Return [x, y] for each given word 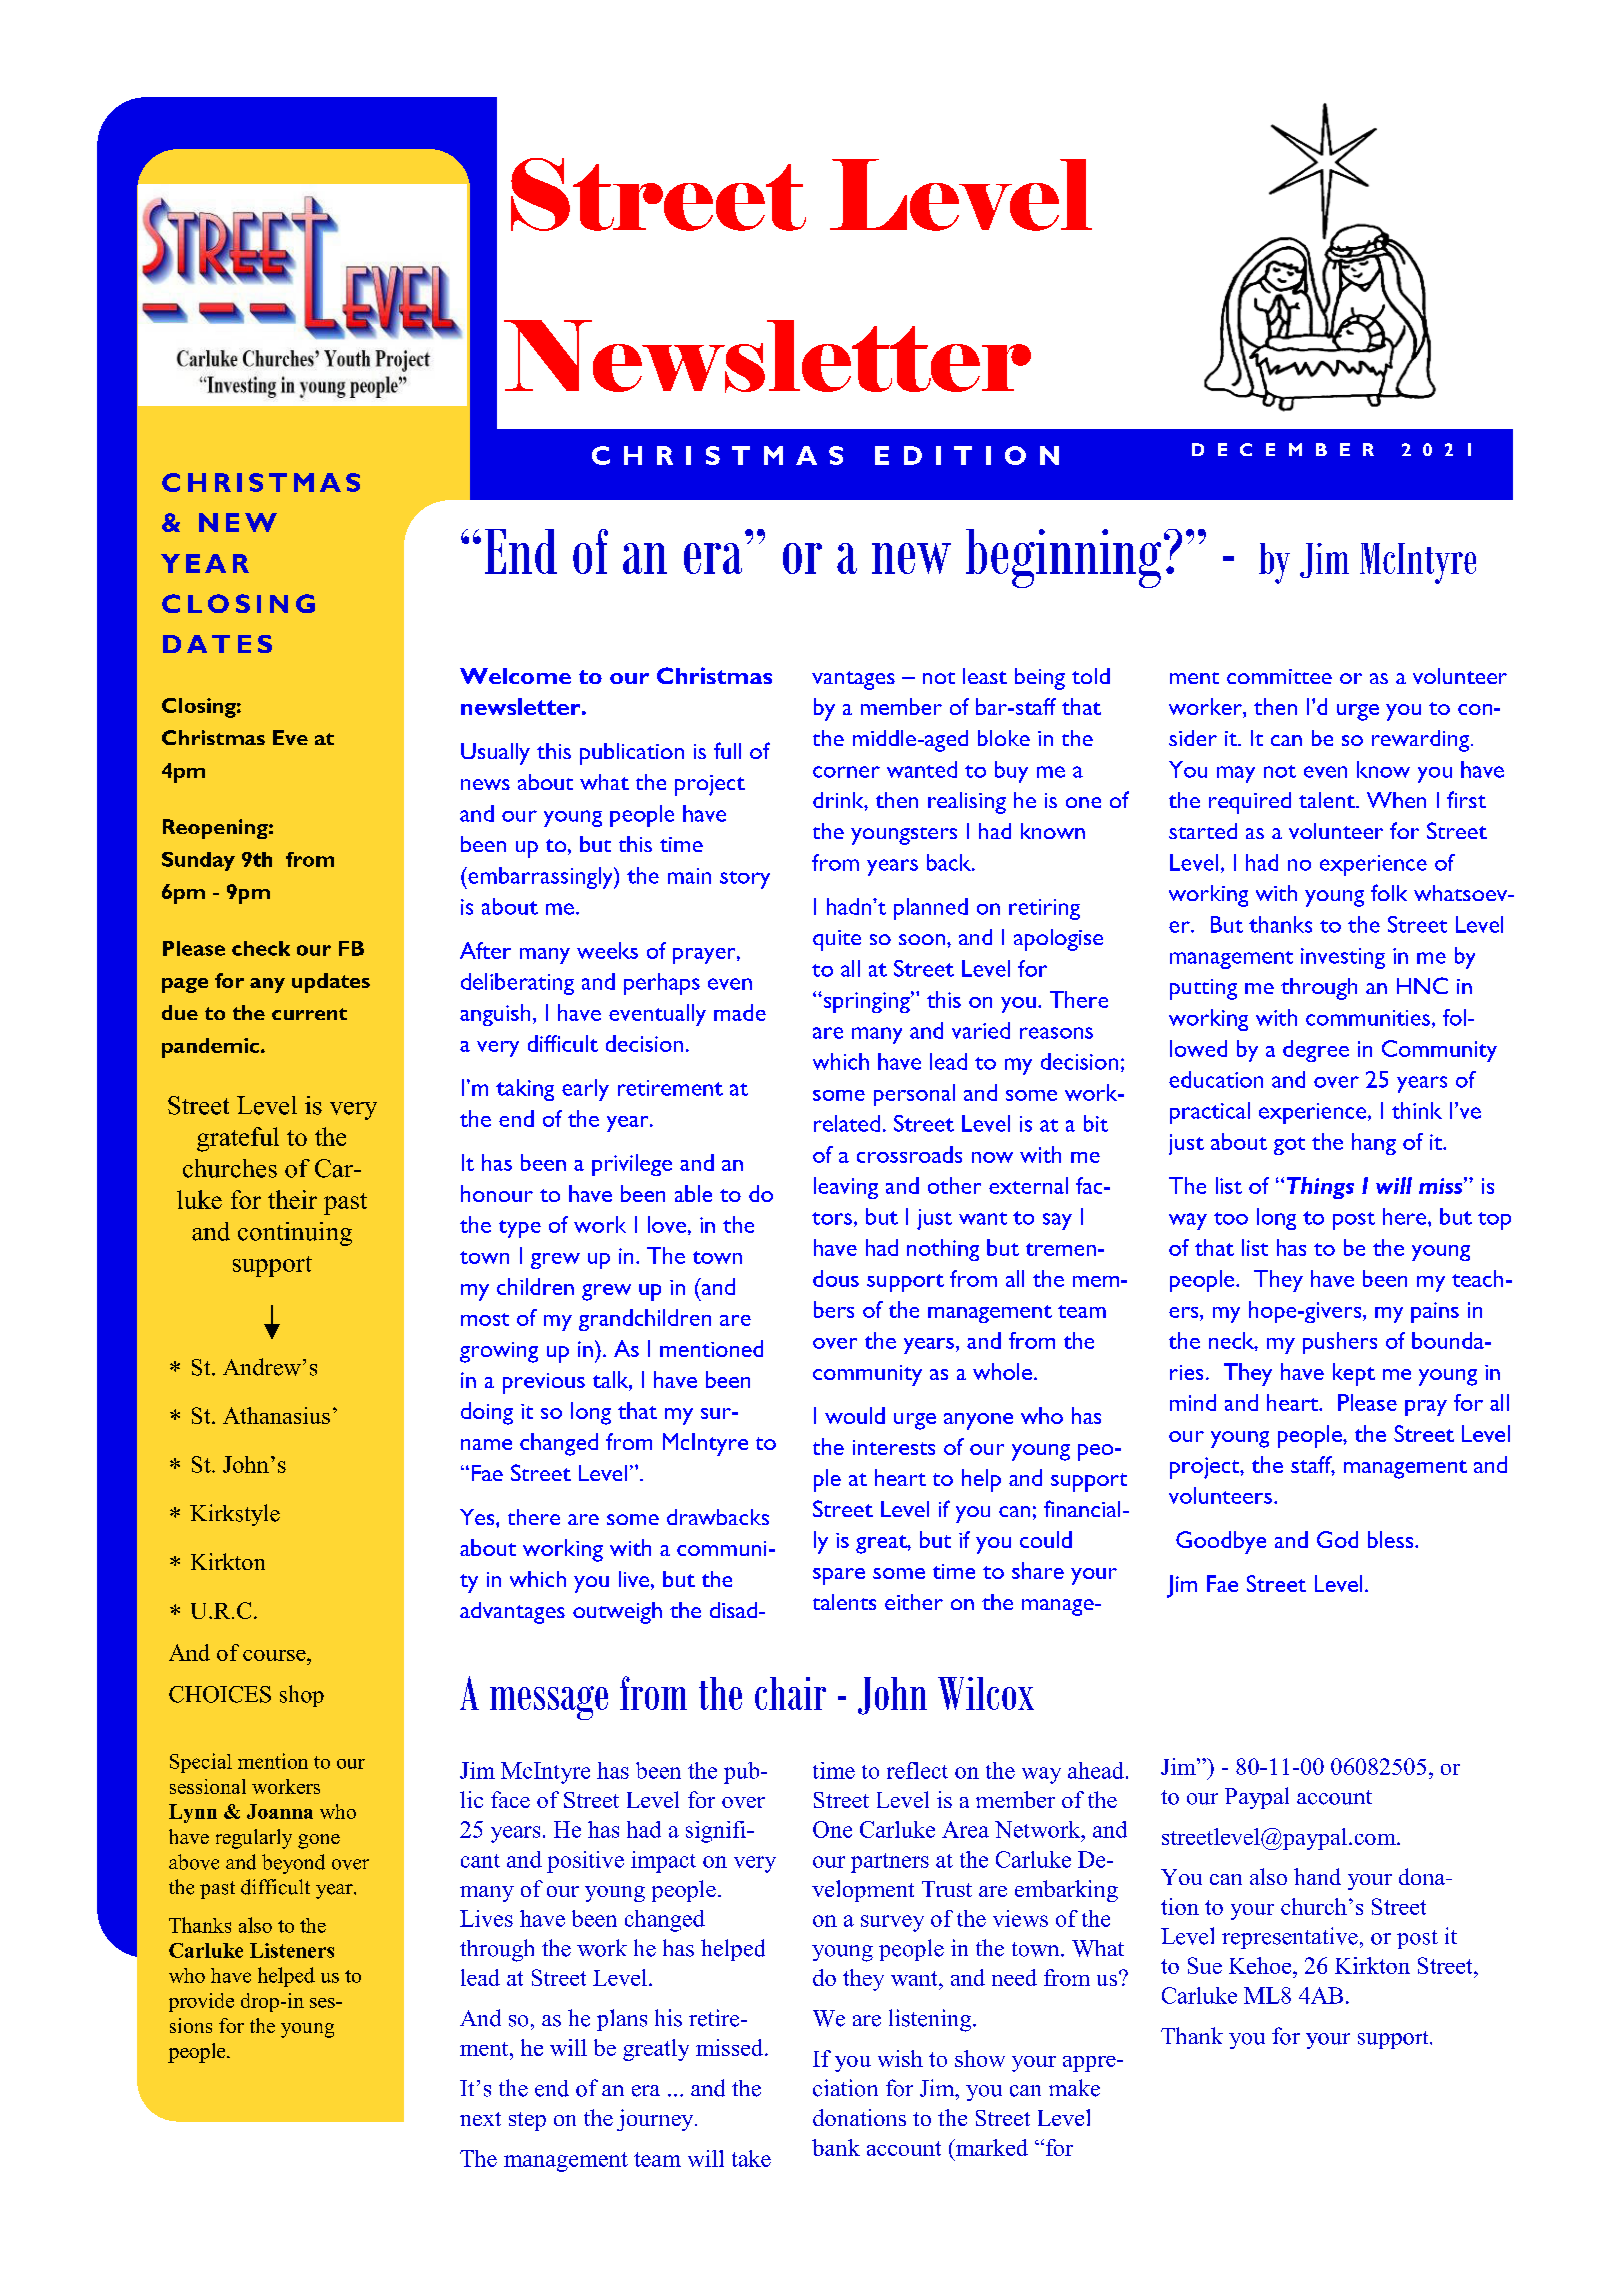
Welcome [515, 676]
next [480, 2119]
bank [836, 2147]
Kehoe [1261, 1965]
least [985, 676]
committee [1279, 676]
